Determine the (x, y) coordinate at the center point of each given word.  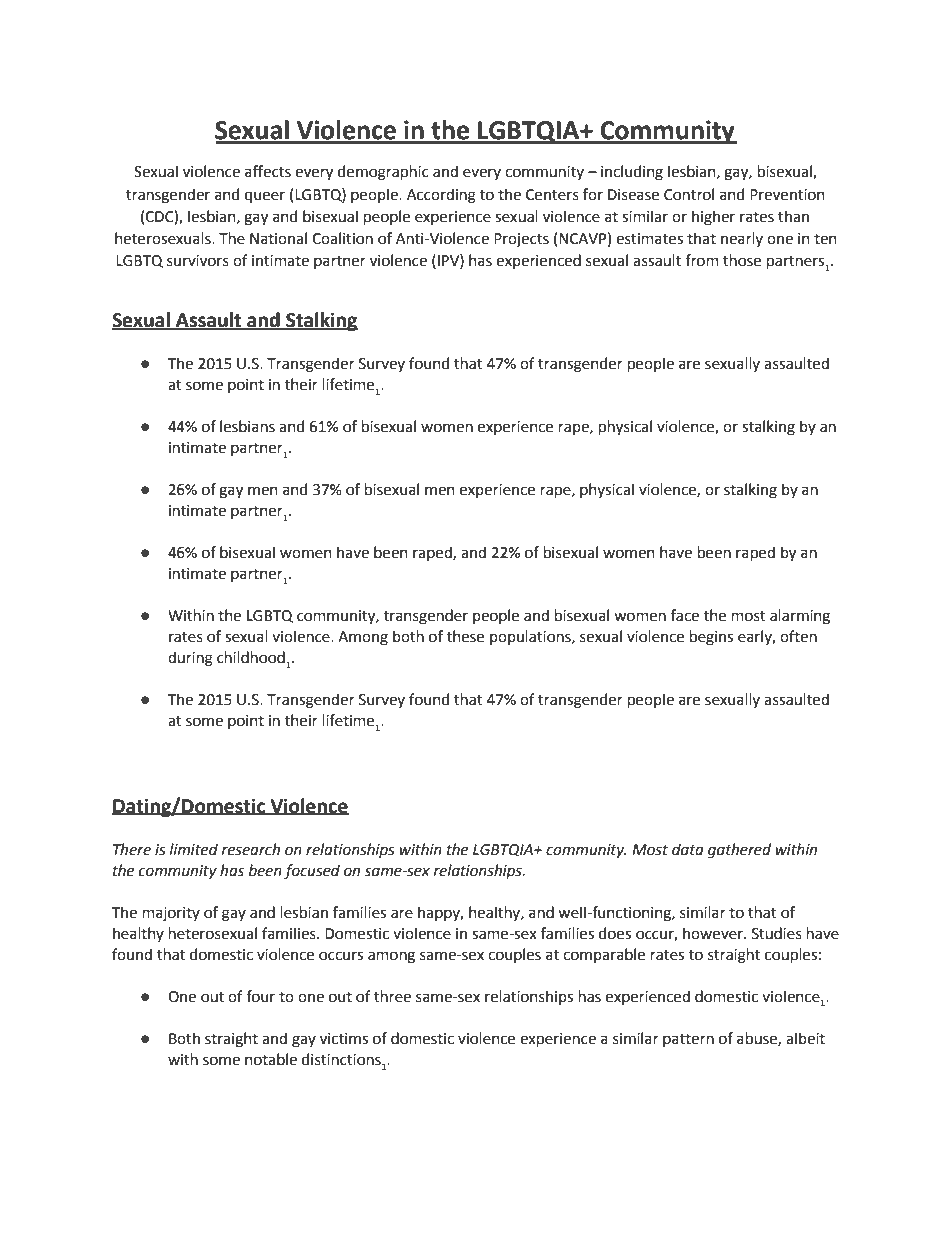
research (251, 849)
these (465, 636)
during (190, 659)
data (688, 849)
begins (711, 638)
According (441, 196)
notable (271, 1059)
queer (265, 197)
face (685, 615)
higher (713, 218)
